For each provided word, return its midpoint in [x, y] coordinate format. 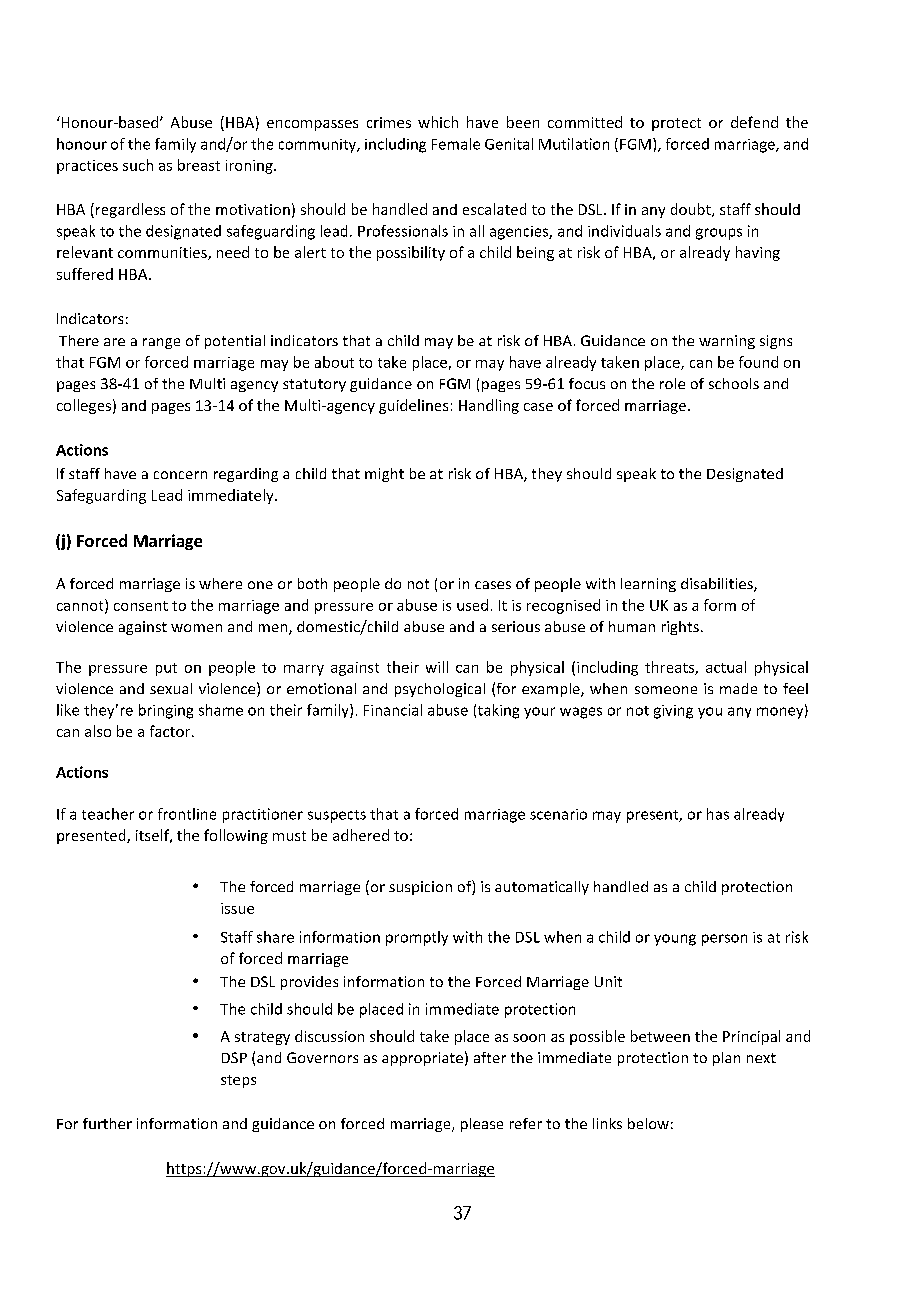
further [107, 1123]
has [718, 814]
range [161, 343]
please [482, 1125]
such [138, 165]
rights [680, 628]
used [472, 605]
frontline [187, 814]
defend [754, 122]
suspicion [420, 888]
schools [734, 383]
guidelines [413, 406]
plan [726, 1059]
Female [456, 144]
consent [141, 606]
